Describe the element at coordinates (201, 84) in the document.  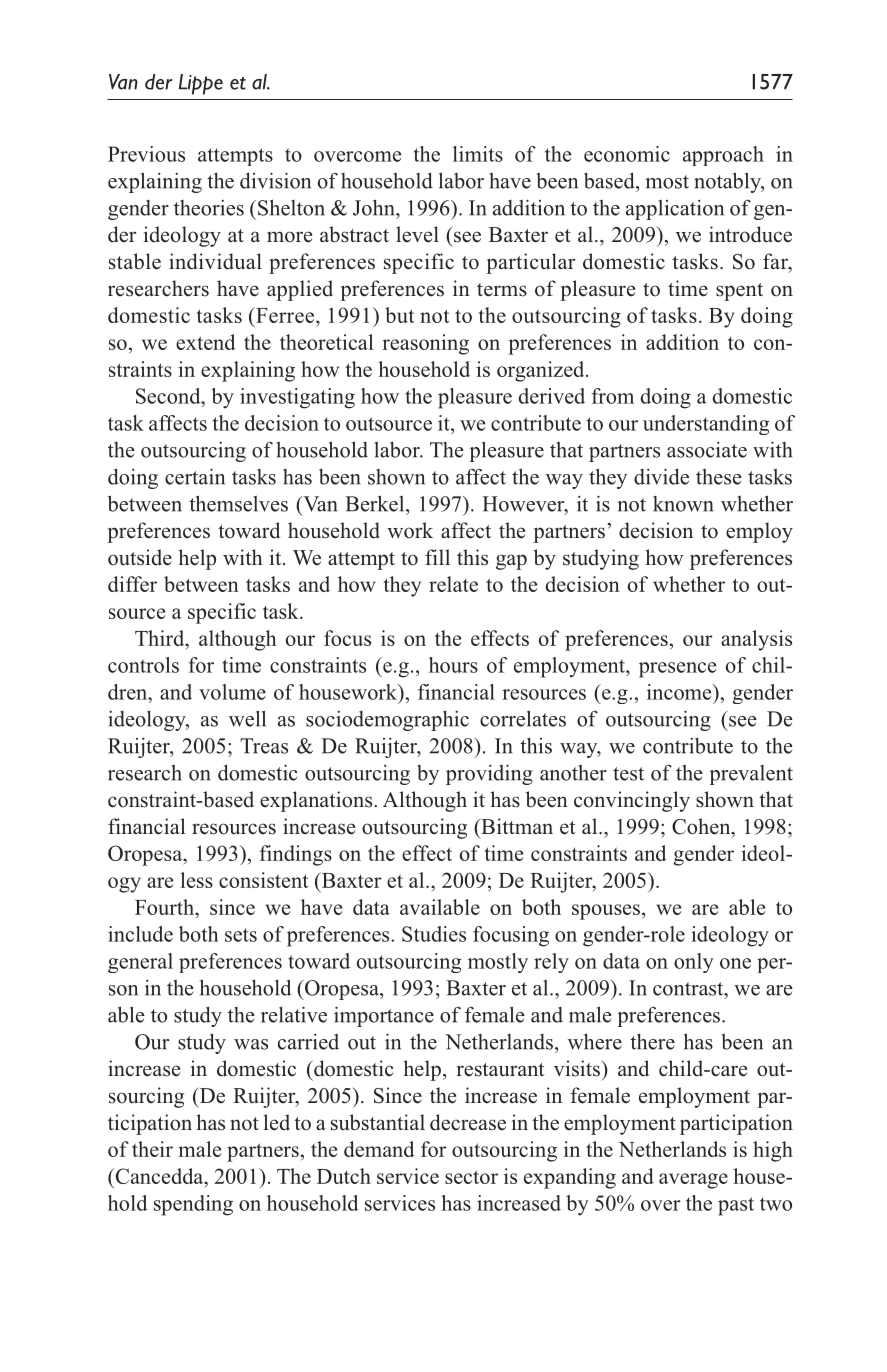
I see `Lippe` at that location.
